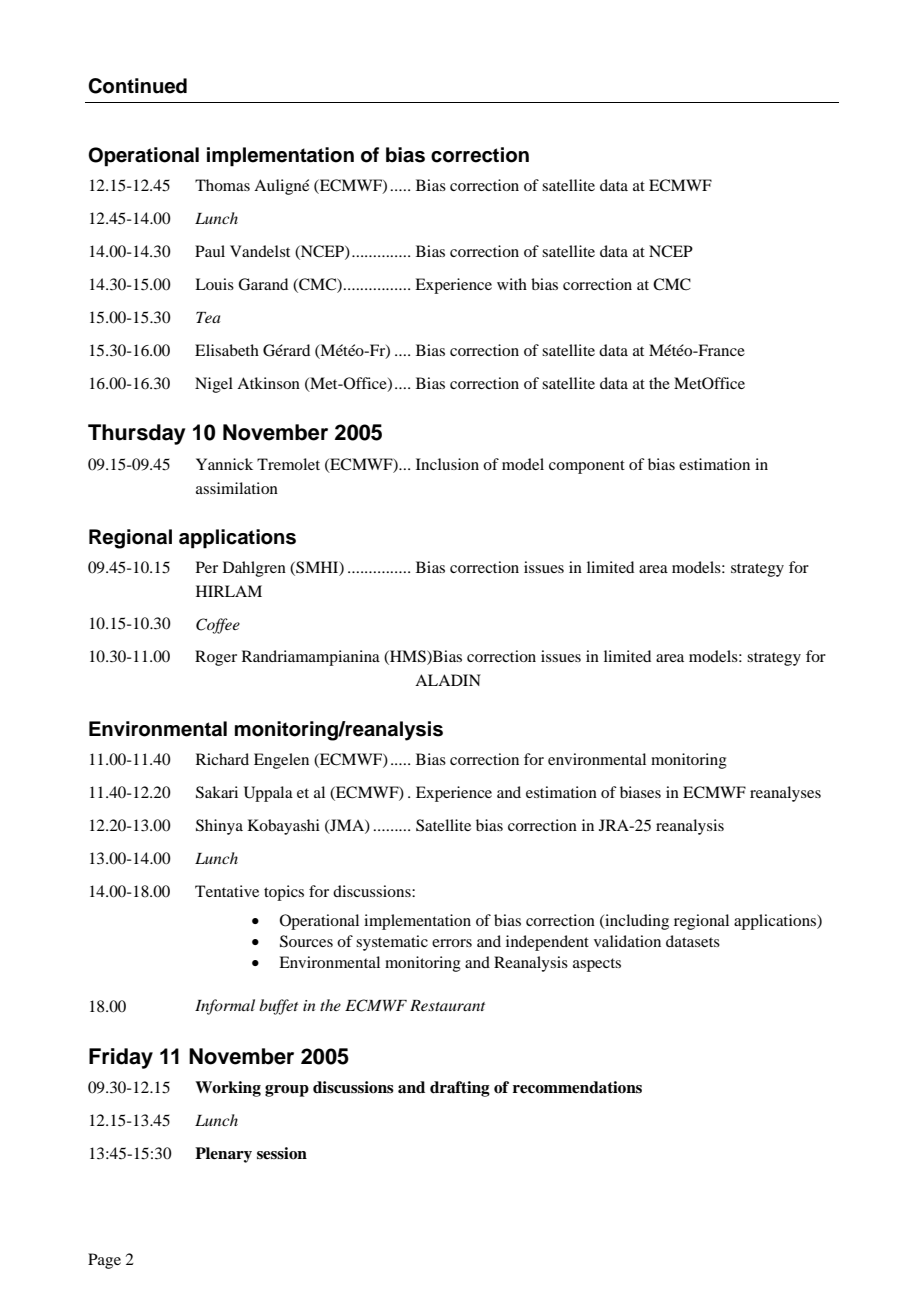 The image size is (924, 1308). I want to click on Tea, so click(208, 317).
